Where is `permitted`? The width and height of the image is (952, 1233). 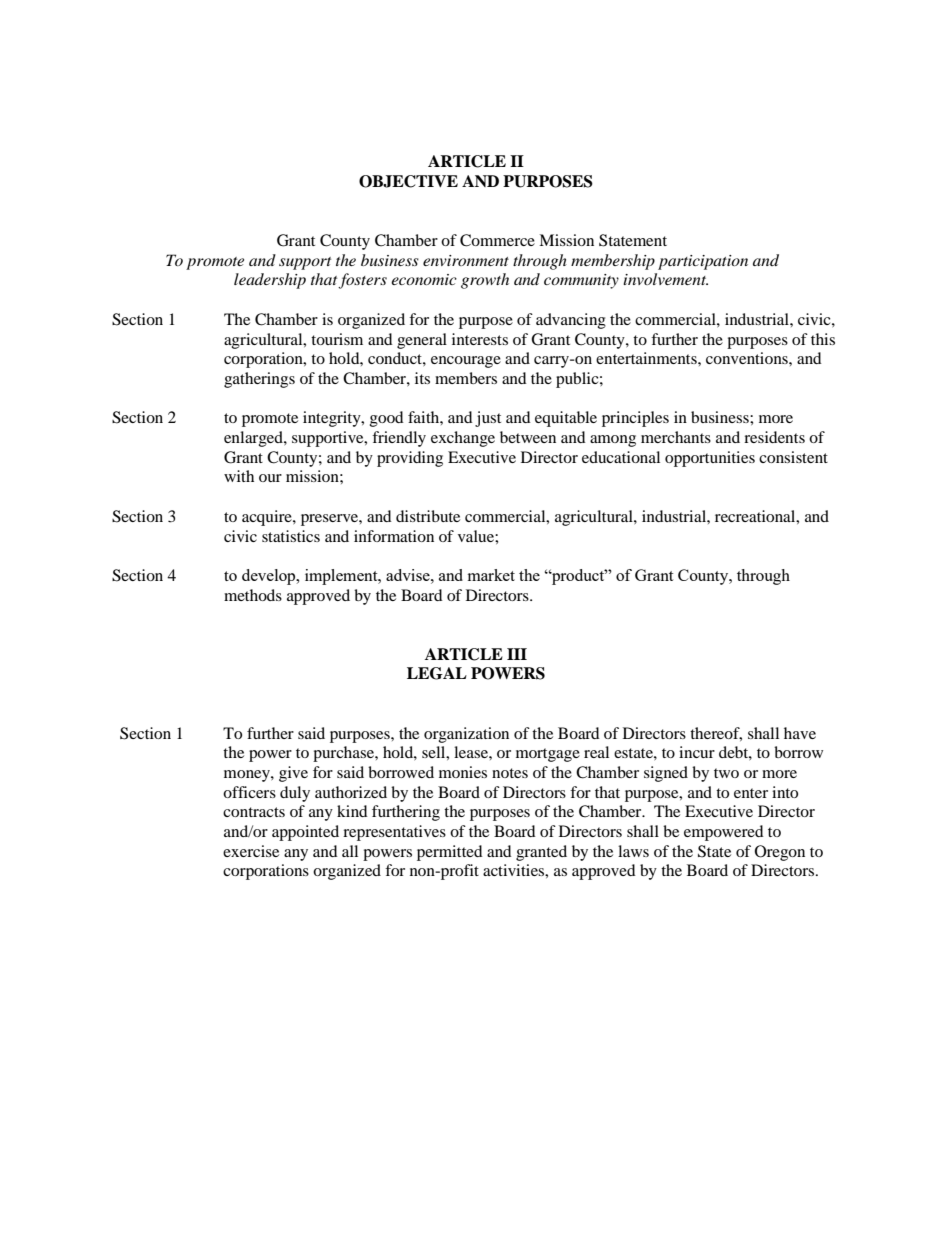
permitted is located at coordinates (450, 853).
